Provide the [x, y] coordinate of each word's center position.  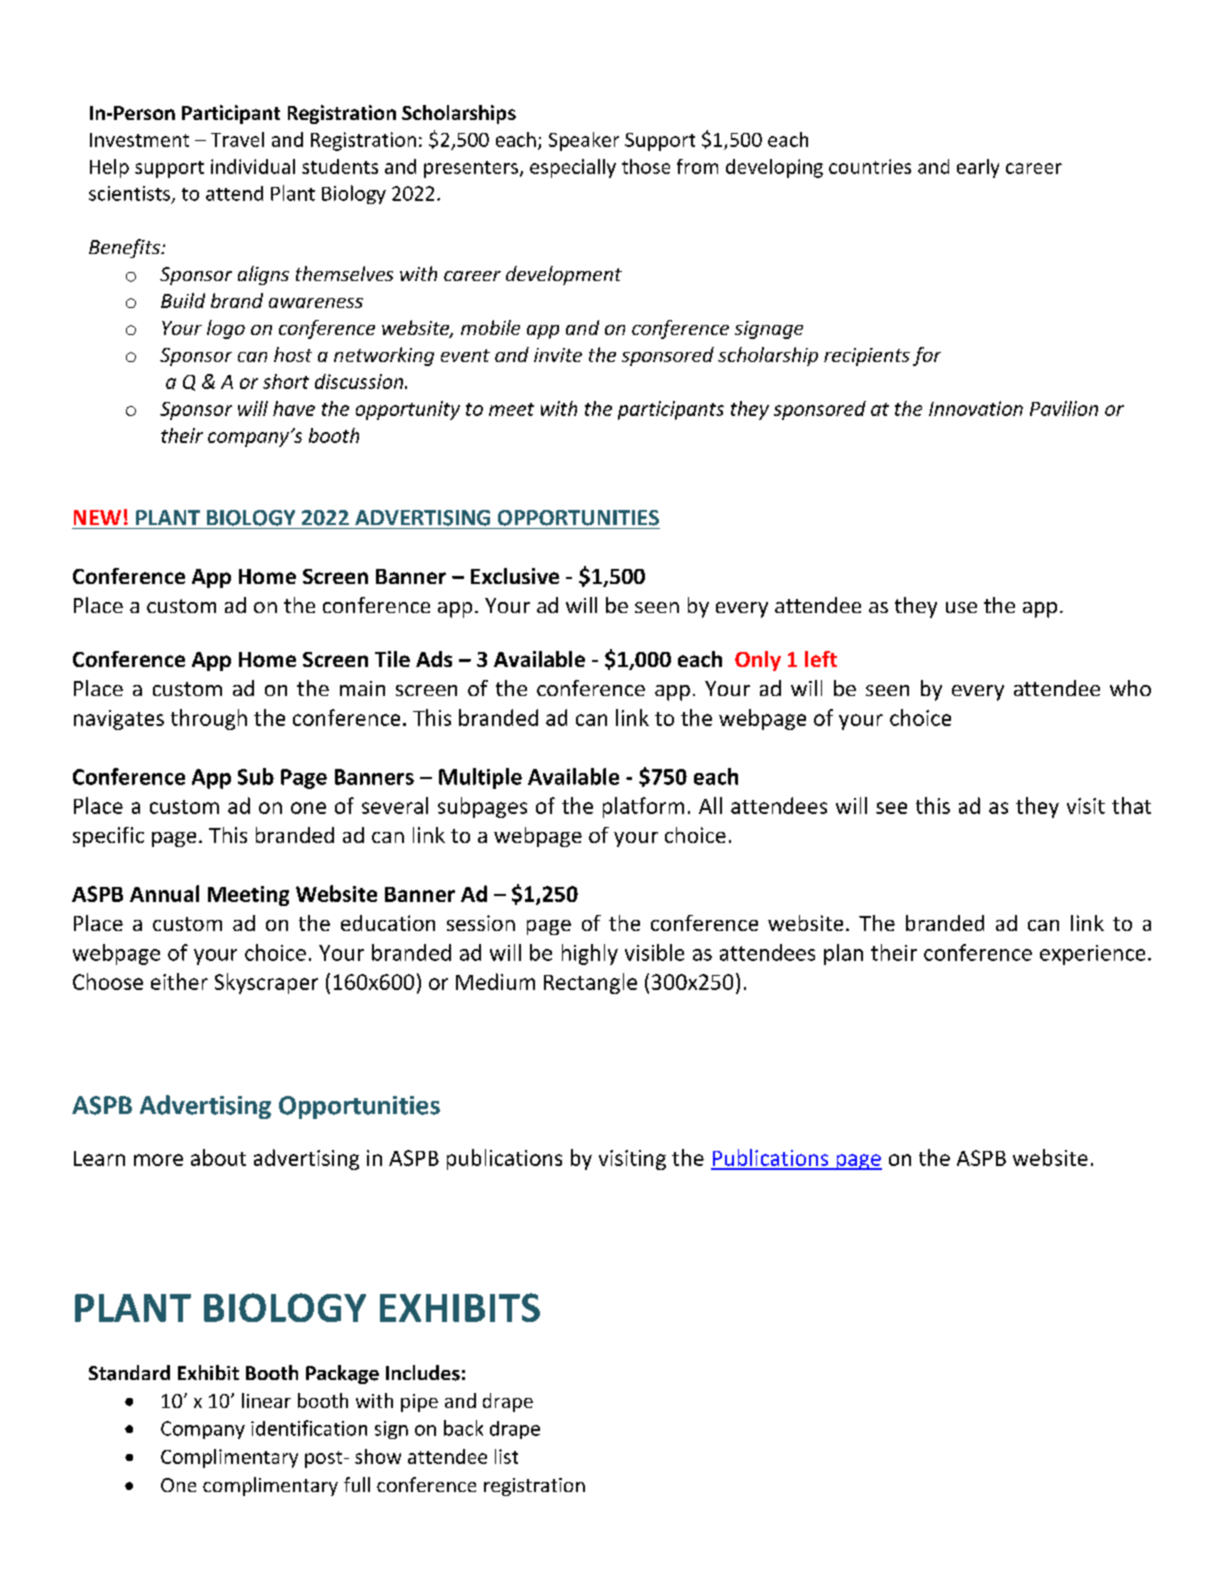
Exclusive [515, 576]
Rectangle [590, 983]
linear [266, 1400]
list [506, 1456]
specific [108, 837]
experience [1092, 955]
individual [253, 166]
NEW [97, 517]
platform [643, 807]
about [218, 1157]
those [646, 166]
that [1131, 805]
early [978, 168]
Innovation [976, 408]
